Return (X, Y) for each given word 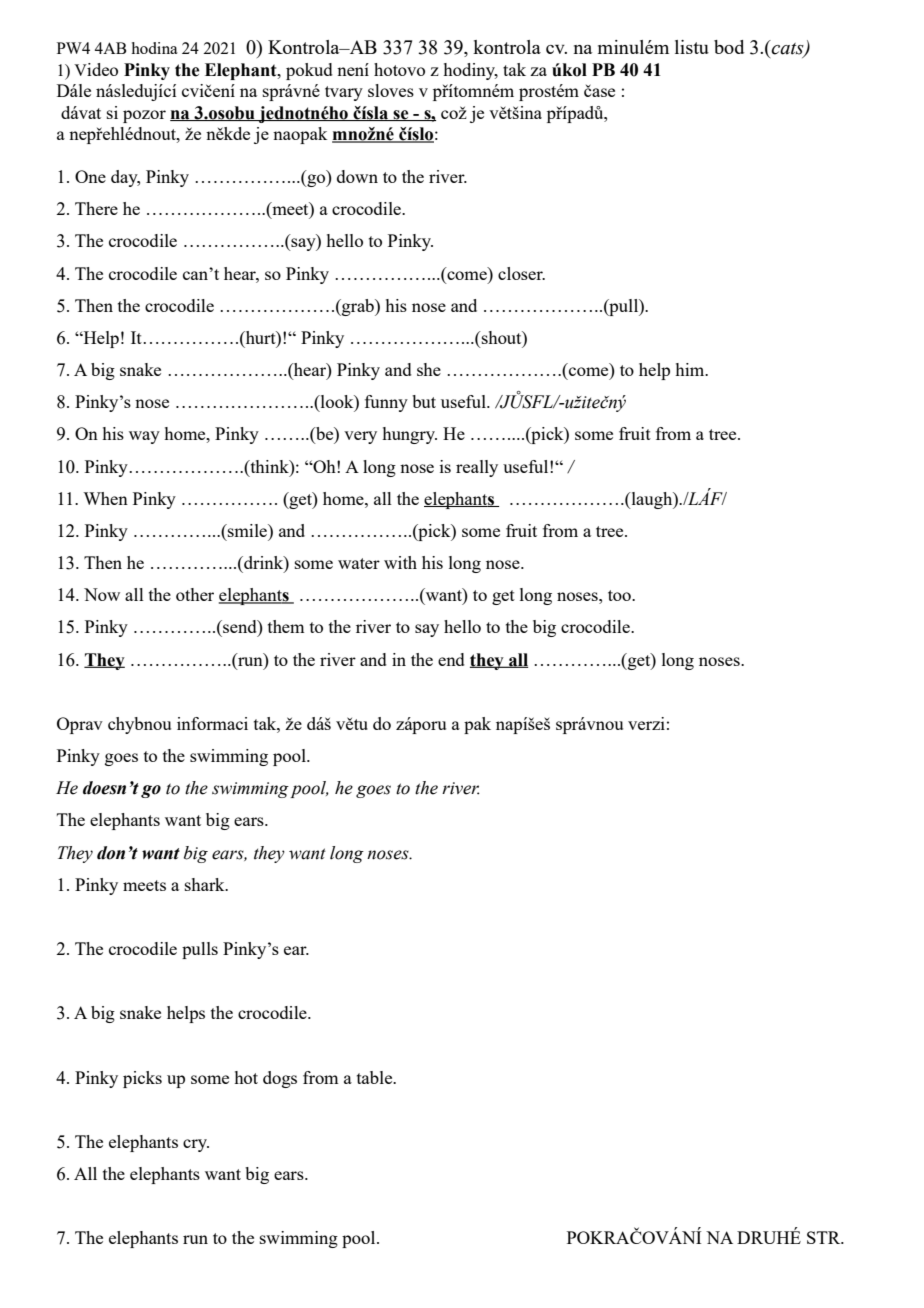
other (195, 594)
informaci (212, 723)
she (429, 369)
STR (825, 1237)
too (620, 595)
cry (196, 1145)
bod (729, 47)
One (90, 176)
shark (206, 884)
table (376, 1077)
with (400, 562)
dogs (280, 1079)
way (144, 437)
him (691, 369)
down (357, 176)
